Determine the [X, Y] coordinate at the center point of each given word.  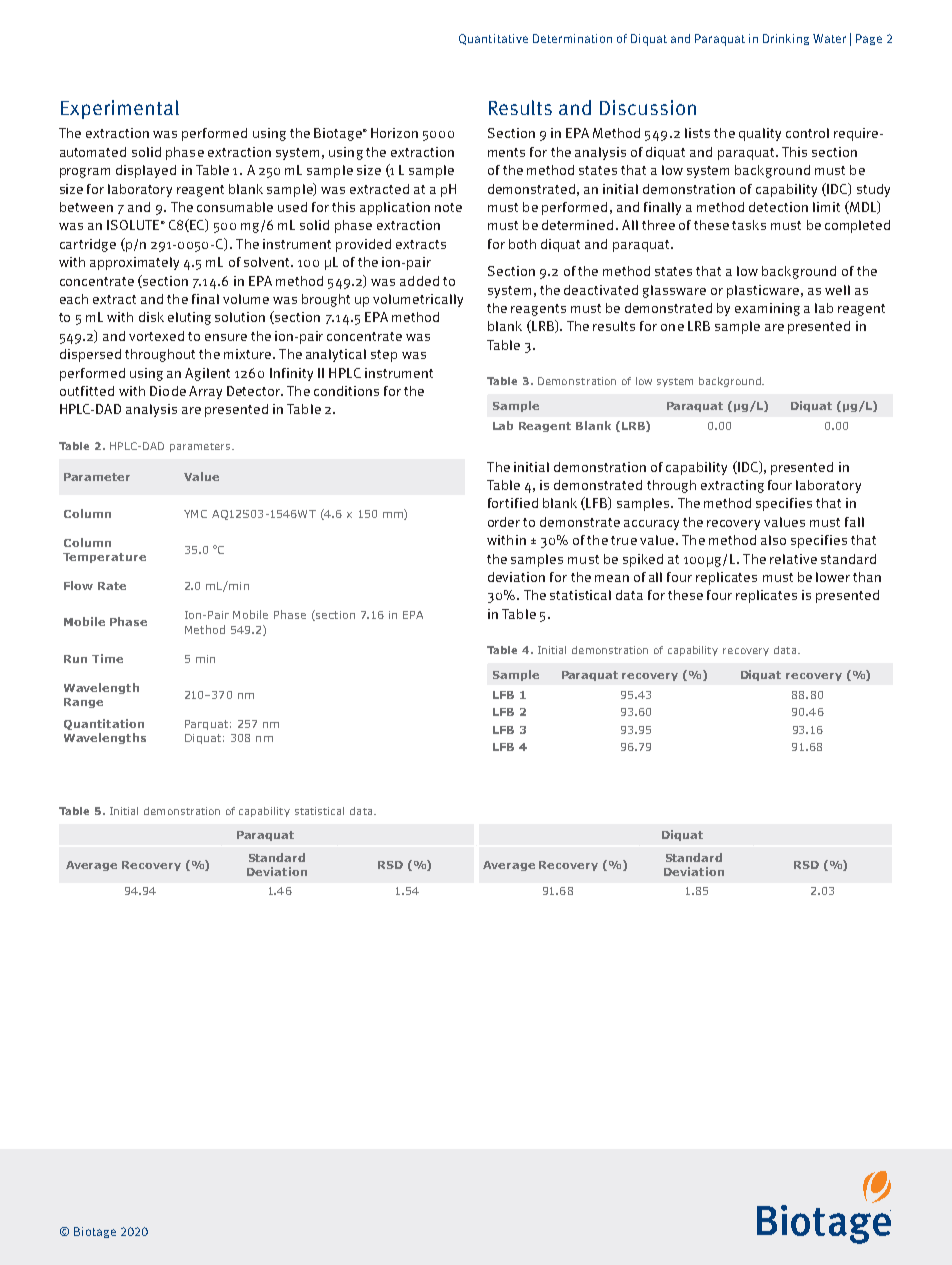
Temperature [104, 558]
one [672, 327]
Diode [168, 391]
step [384, 356]
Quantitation [104, 724]
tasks [749, 225]
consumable [235, 207]
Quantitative [493, 39]
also [773, 540]
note [448, 207]
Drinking [786, 39]
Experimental [120, 109]
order [504, 522]
